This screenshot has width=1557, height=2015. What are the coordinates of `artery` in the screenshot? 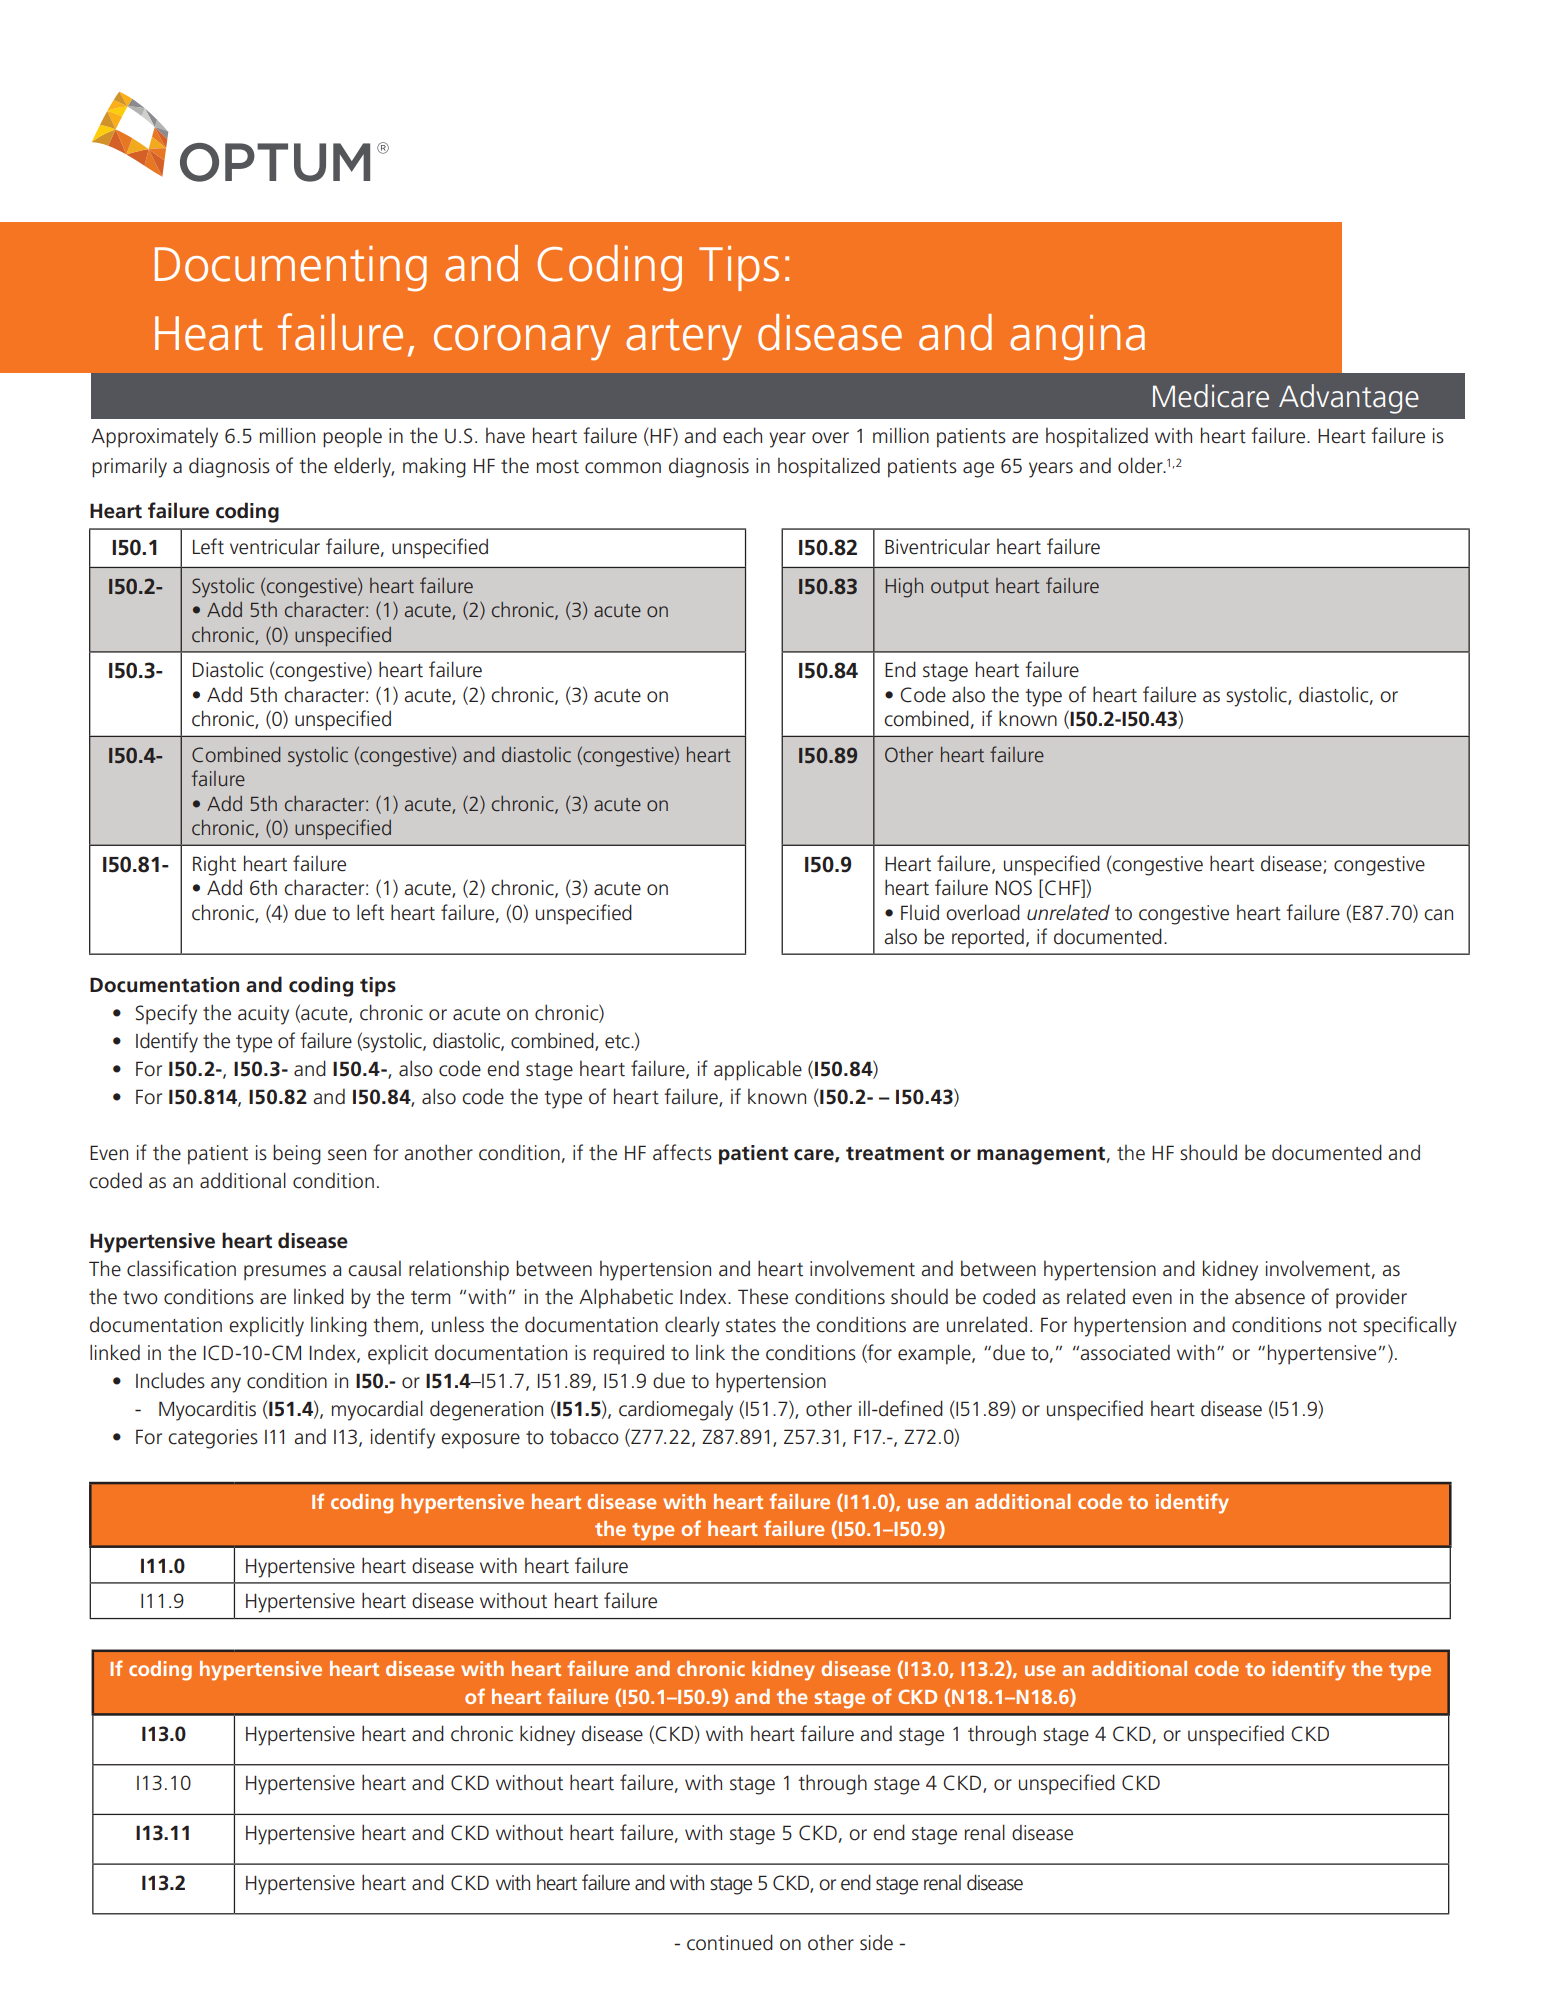 It's located at (684, 340).
